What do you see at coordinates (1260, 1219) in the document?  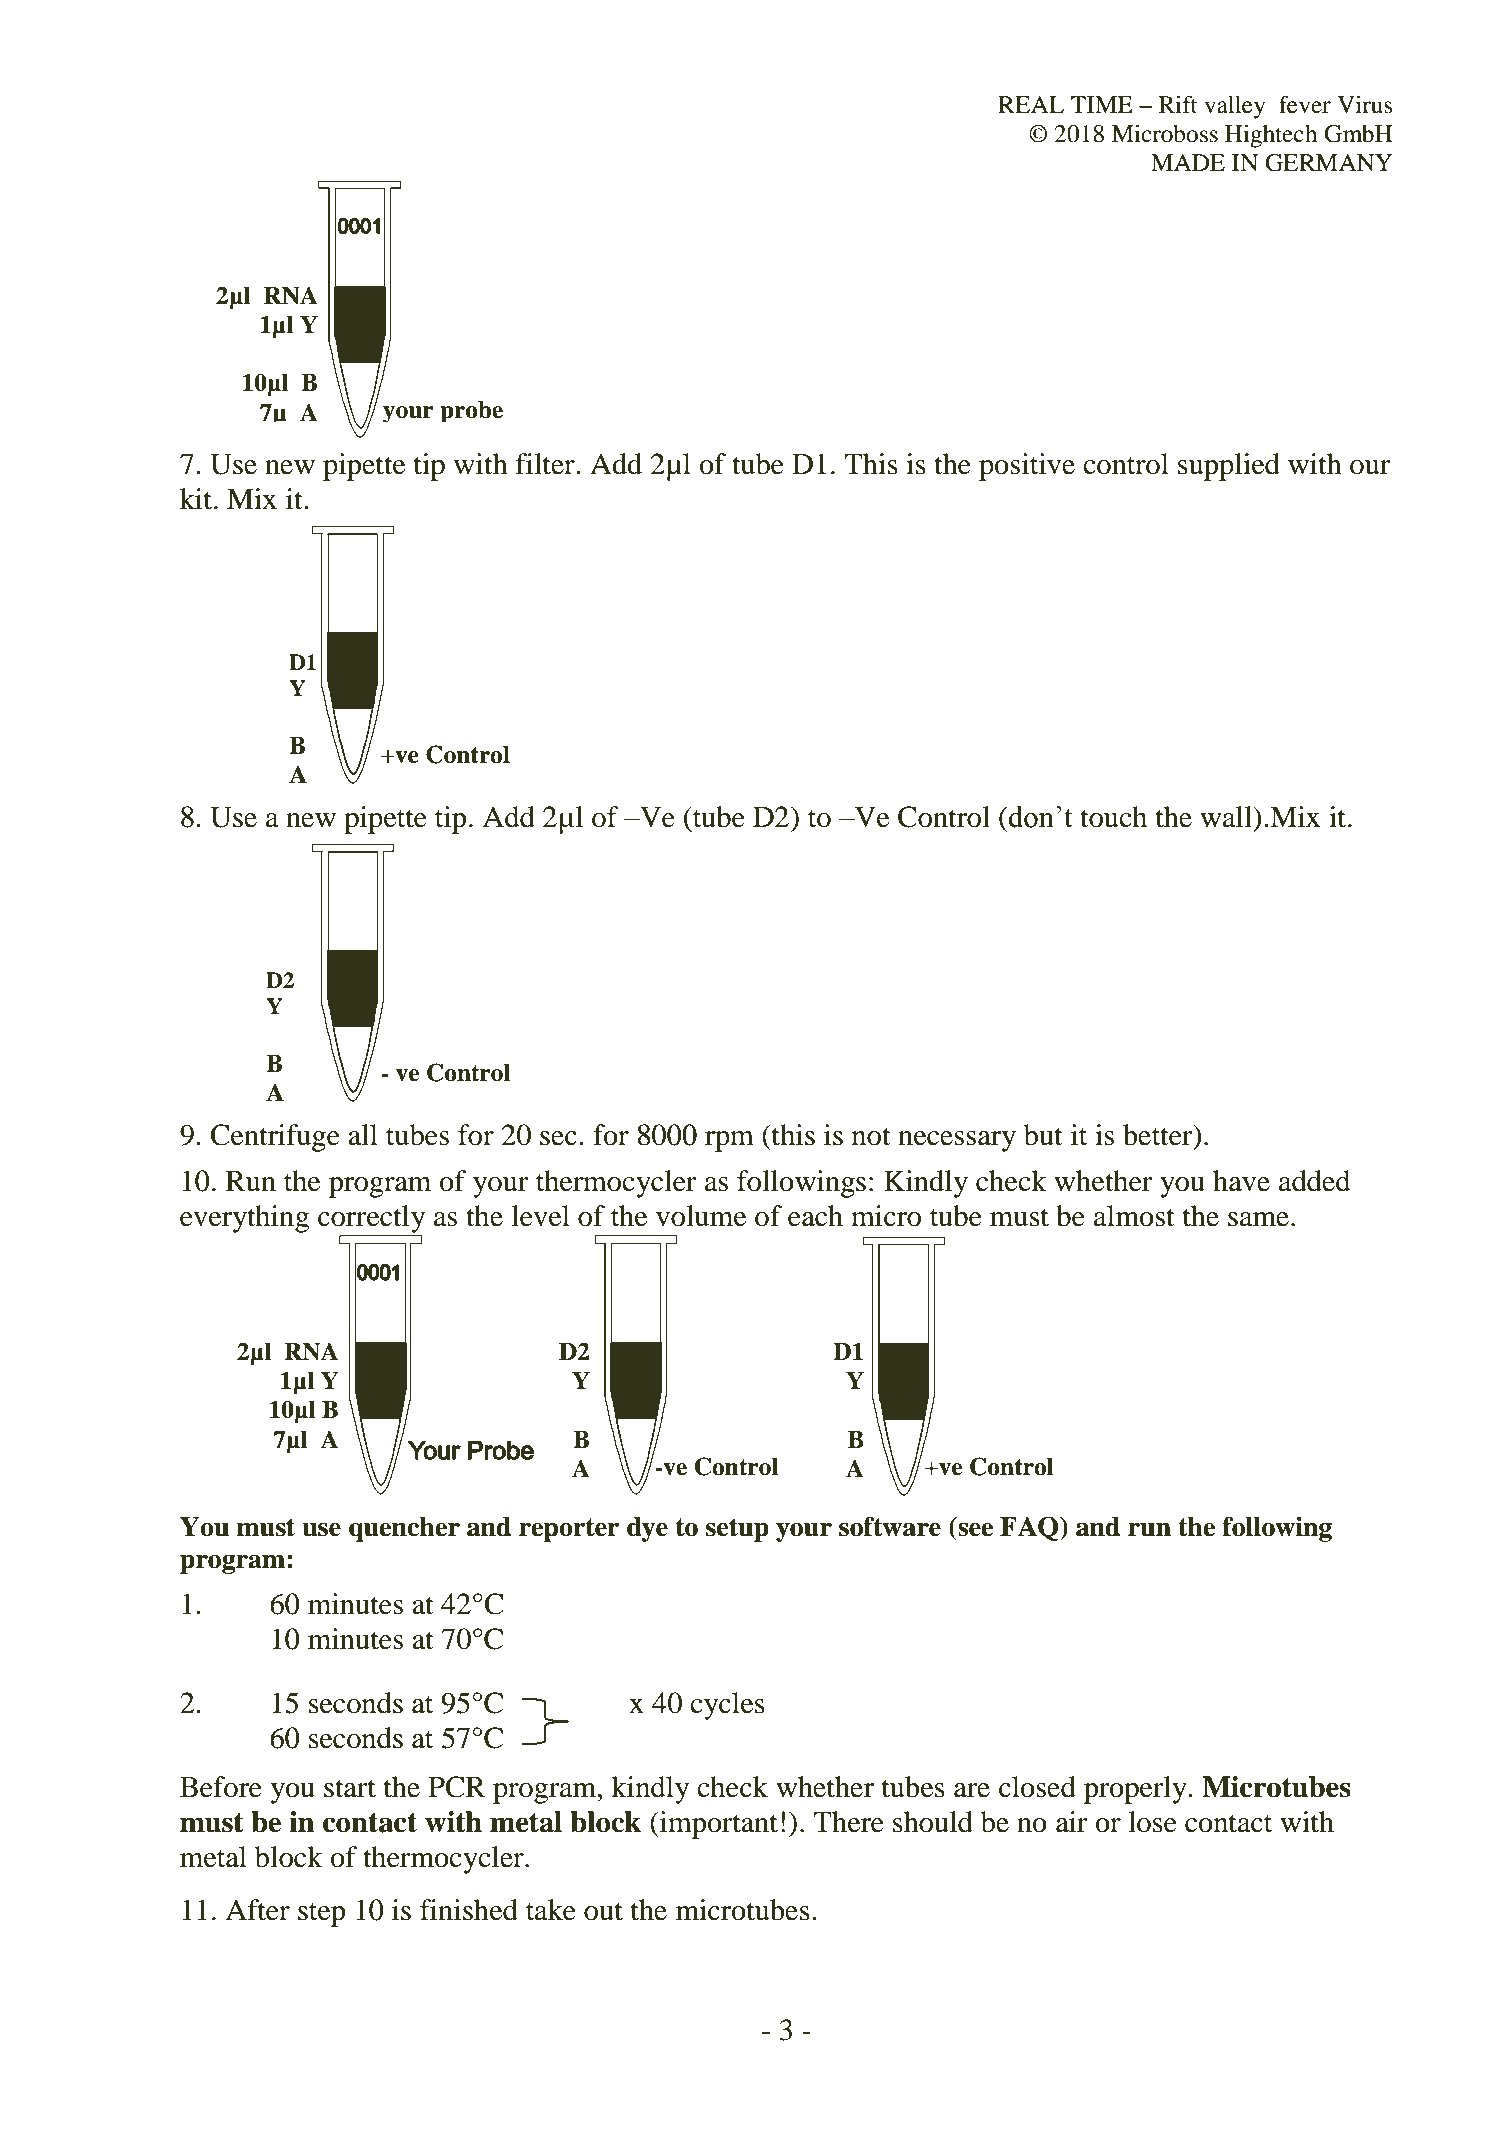 I see `same` at bounding box center [1260, 1219].
